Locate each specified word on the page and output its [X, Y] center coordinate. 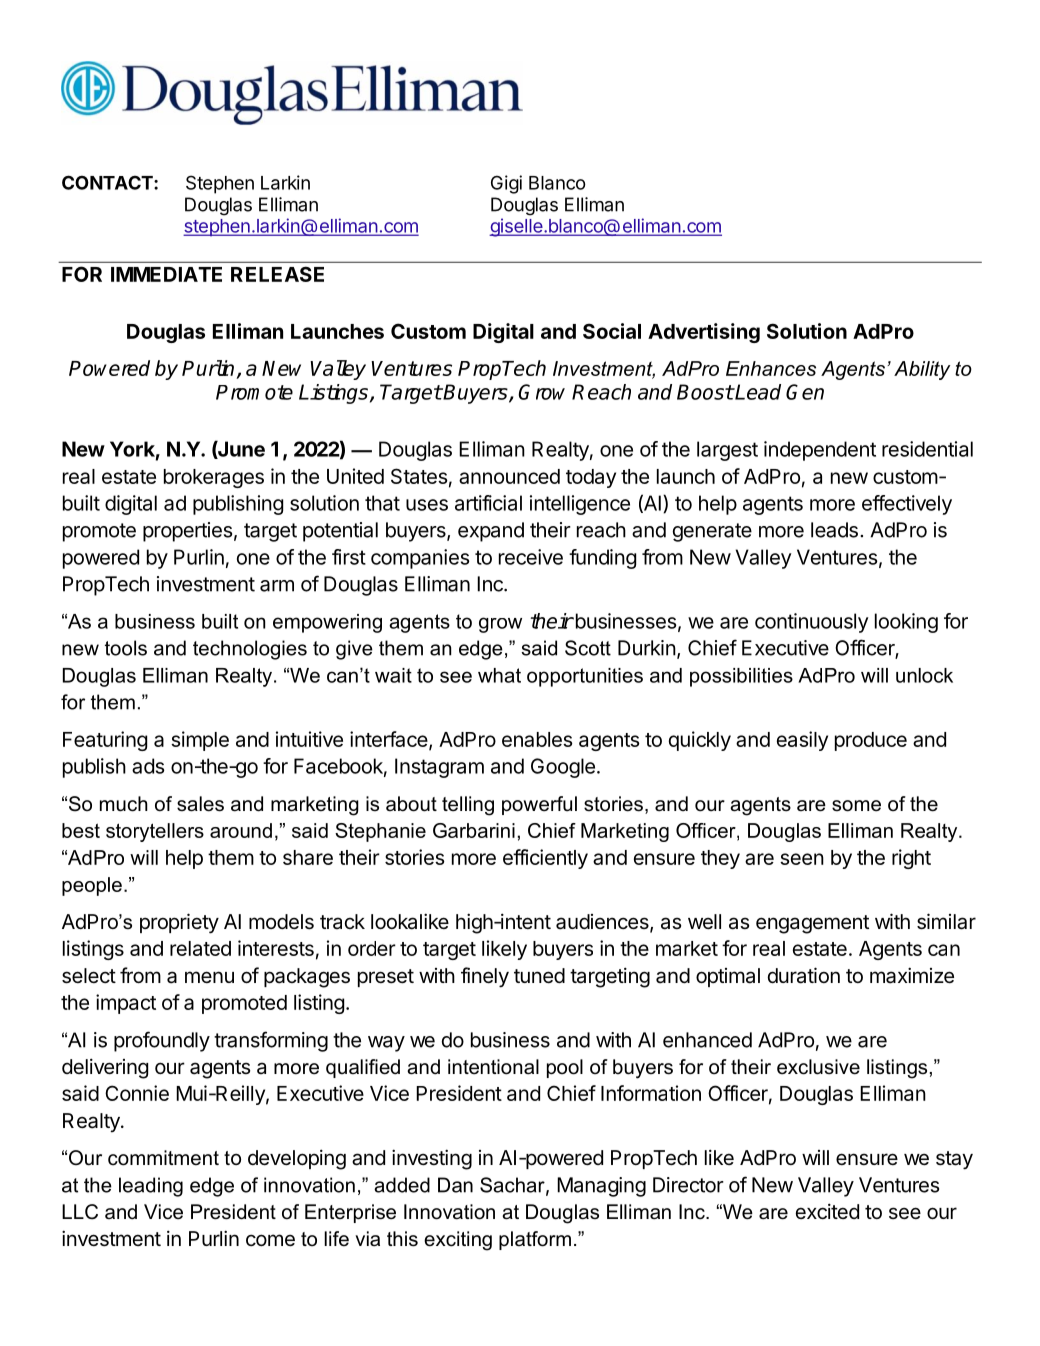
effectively [907, 505]
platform [535, 1240]
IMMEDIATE [166, 274]
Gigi [506, 184]
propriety [179, 923]
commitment [163, 1158]
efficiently [545, 859]
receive [531, 557]
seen [802, 859]
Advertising [704, 333]
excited [827, 1211]
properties [187, 532]
